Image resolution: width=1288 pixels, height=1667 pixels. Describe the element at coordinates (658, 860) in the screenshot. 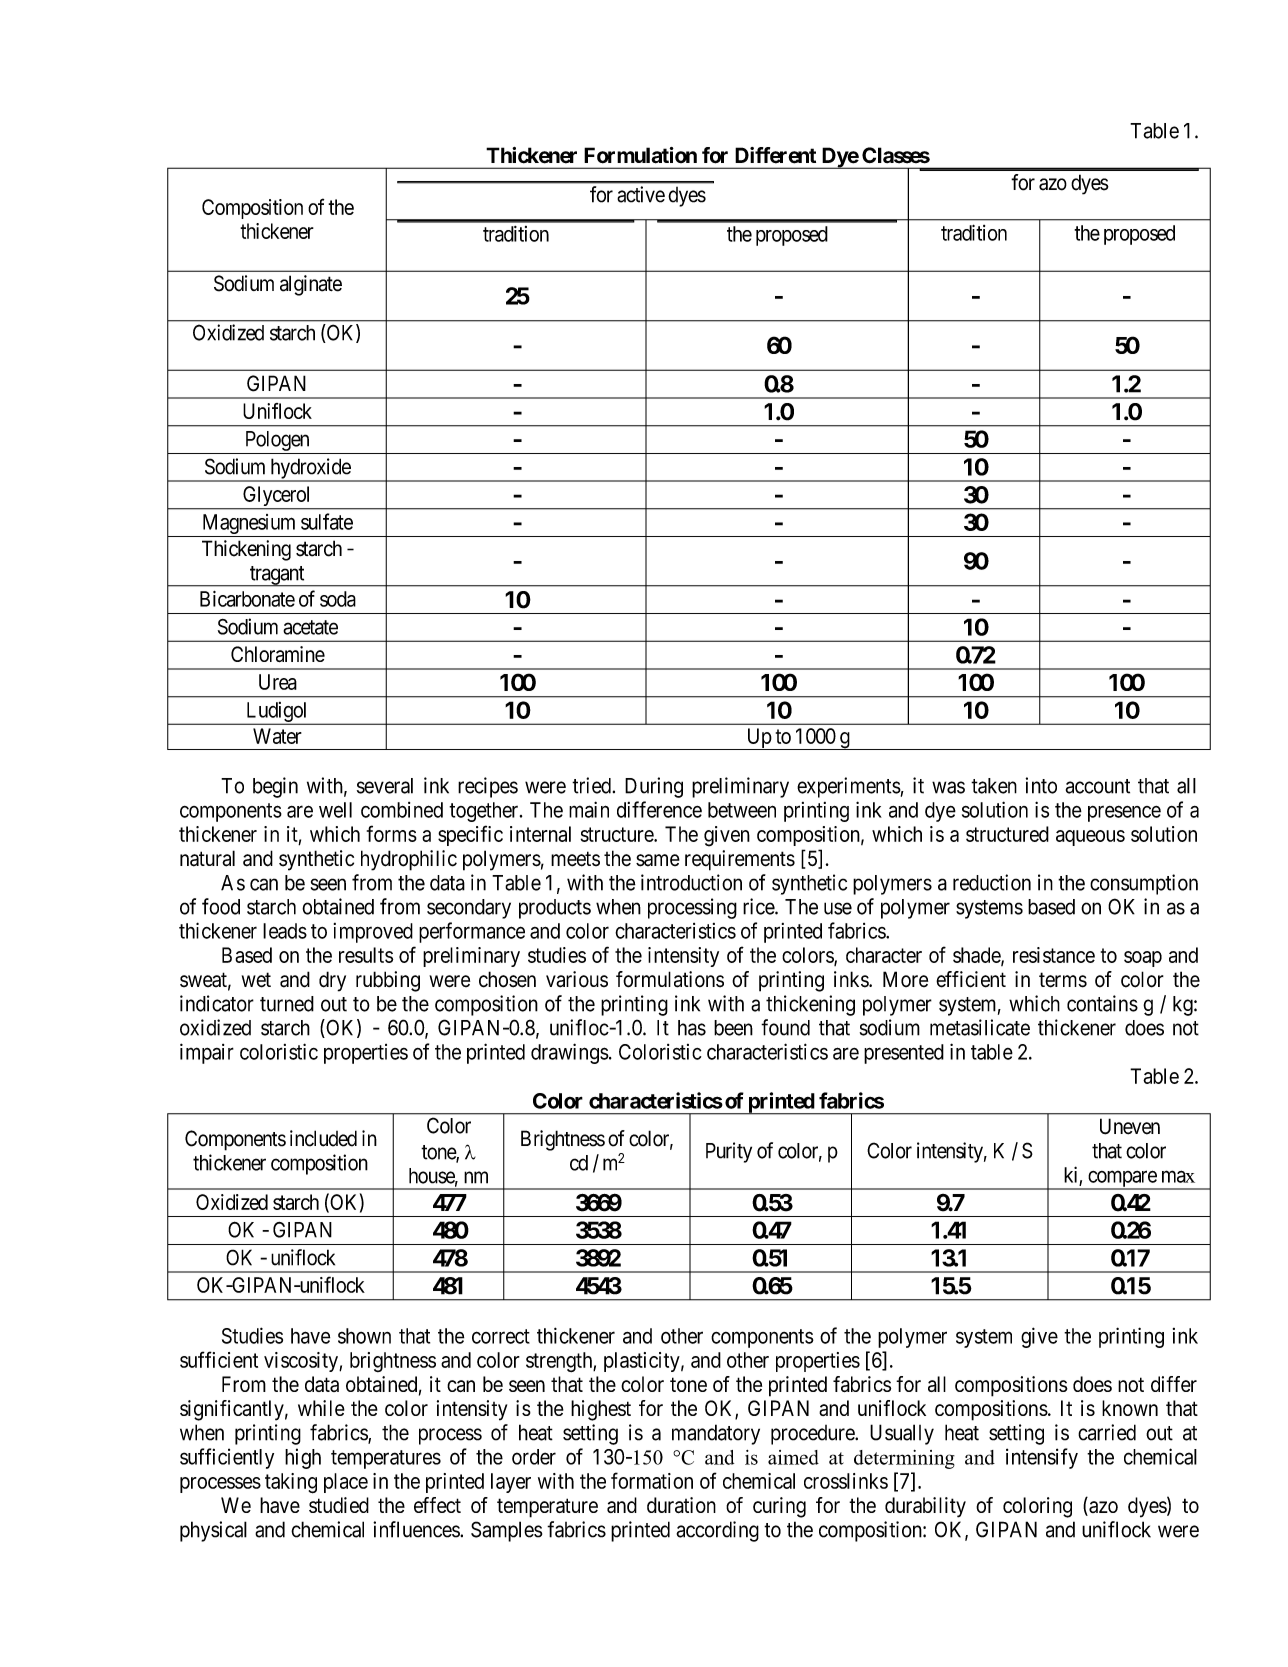

I see `same` at that location.
